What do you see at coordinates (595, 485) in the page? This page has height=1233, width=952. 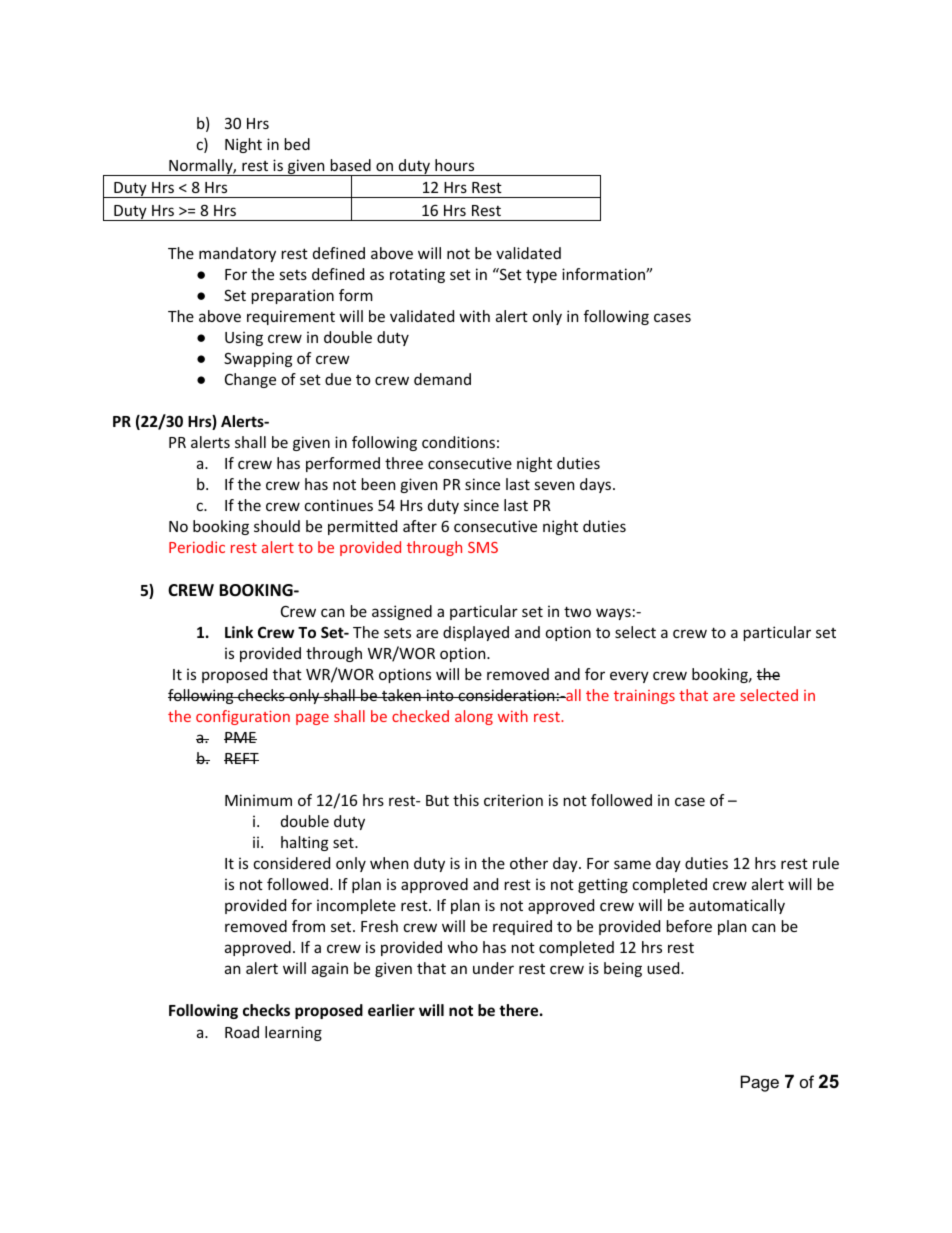 I see `days` at bounding box center [595, 485].
